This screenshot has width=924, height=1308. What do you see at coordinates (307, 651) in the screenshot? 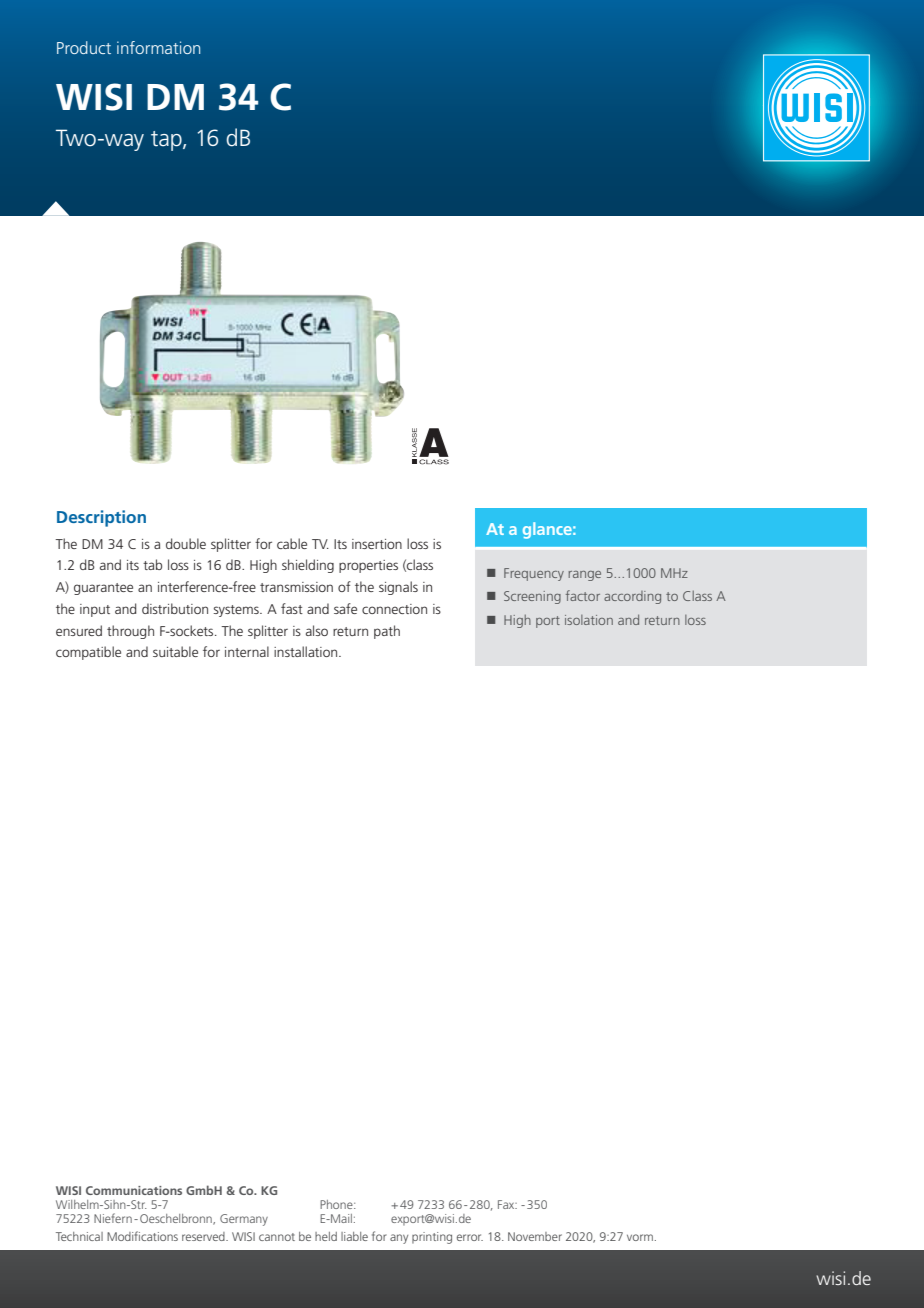
I see `installation` at bounding box center [307, 651].
